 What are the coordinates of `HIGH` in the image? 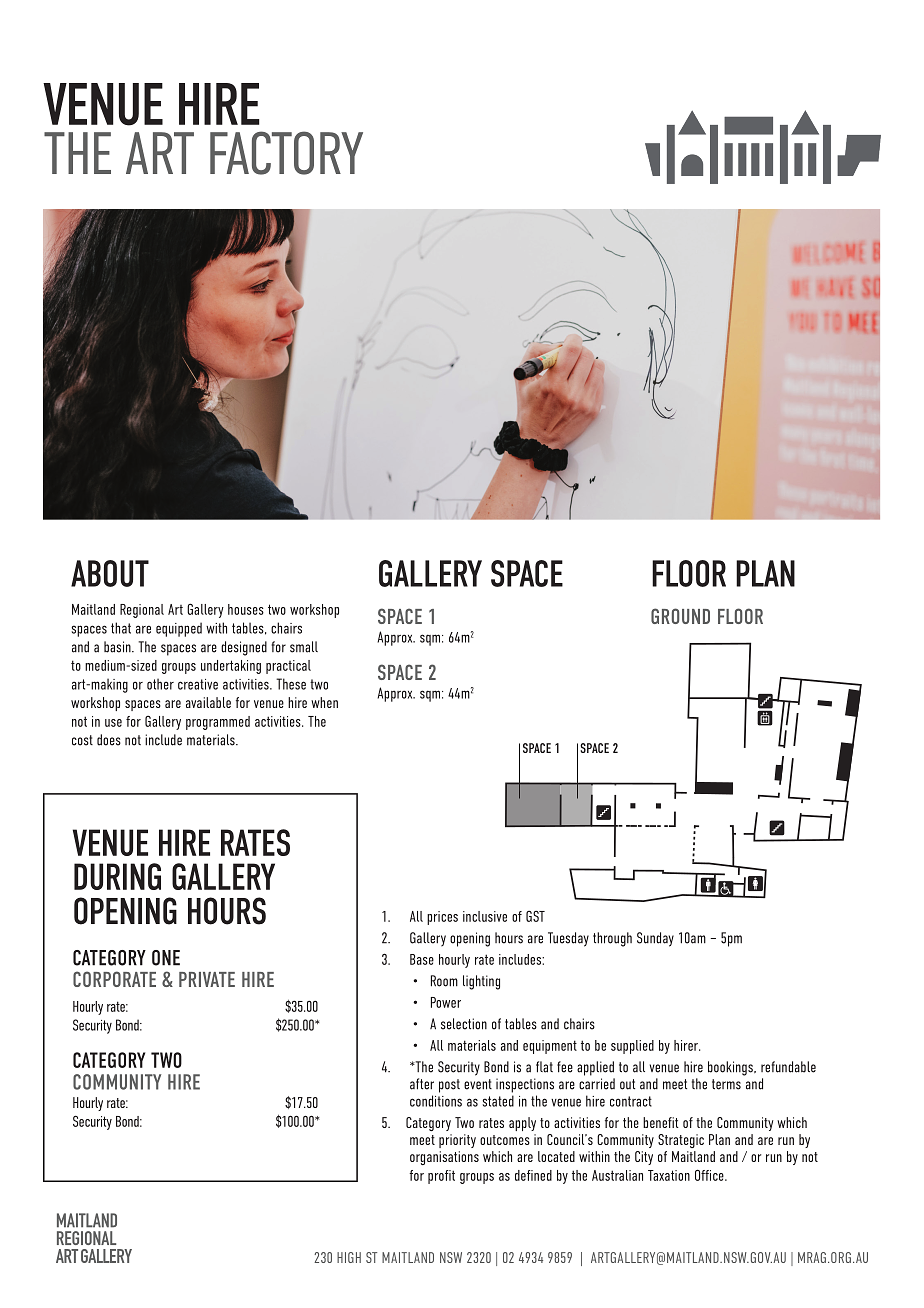 It's located at (349, 1257).
